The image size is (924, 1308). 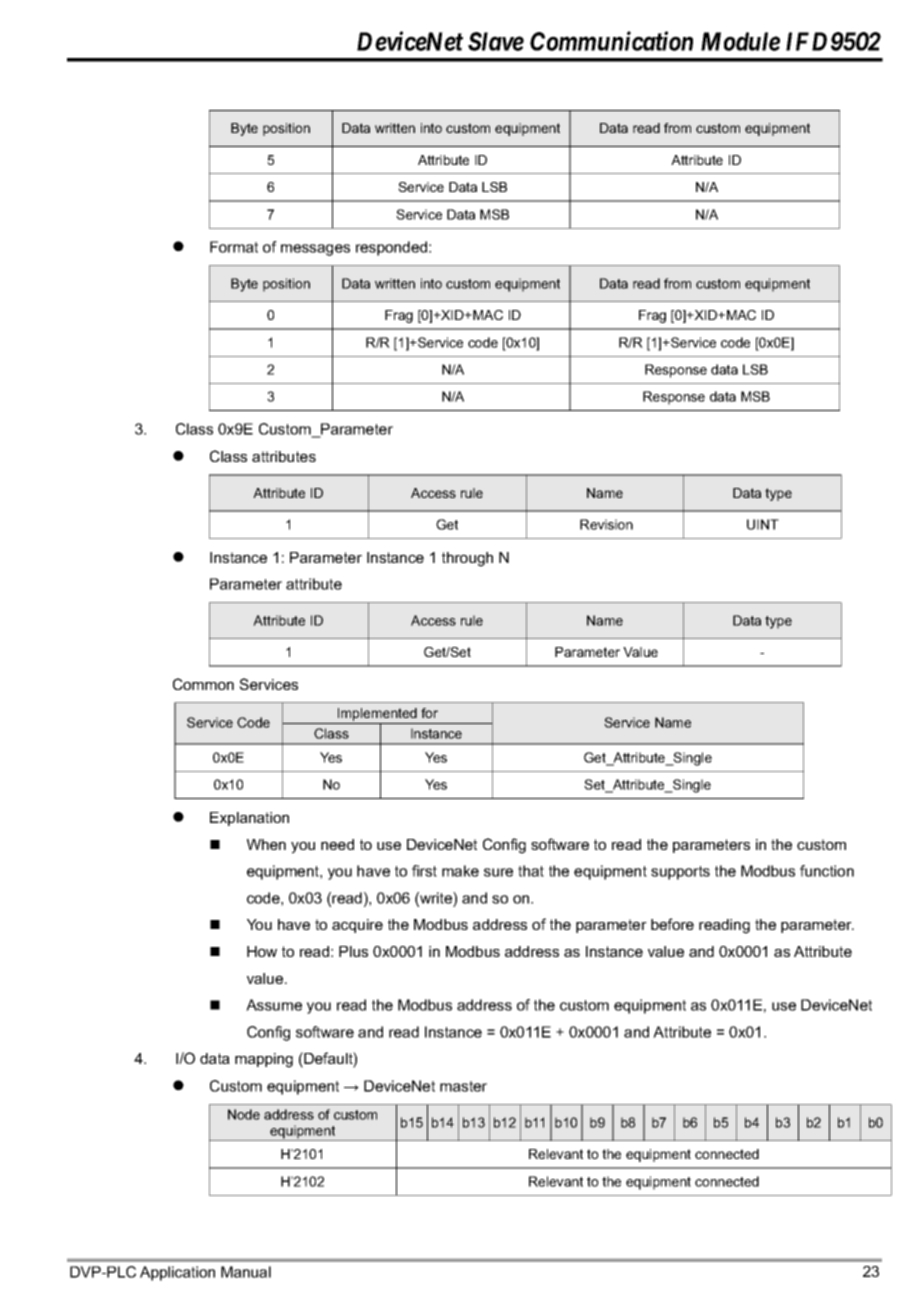 I want to click on UINT, so click(x=763, y=524).
